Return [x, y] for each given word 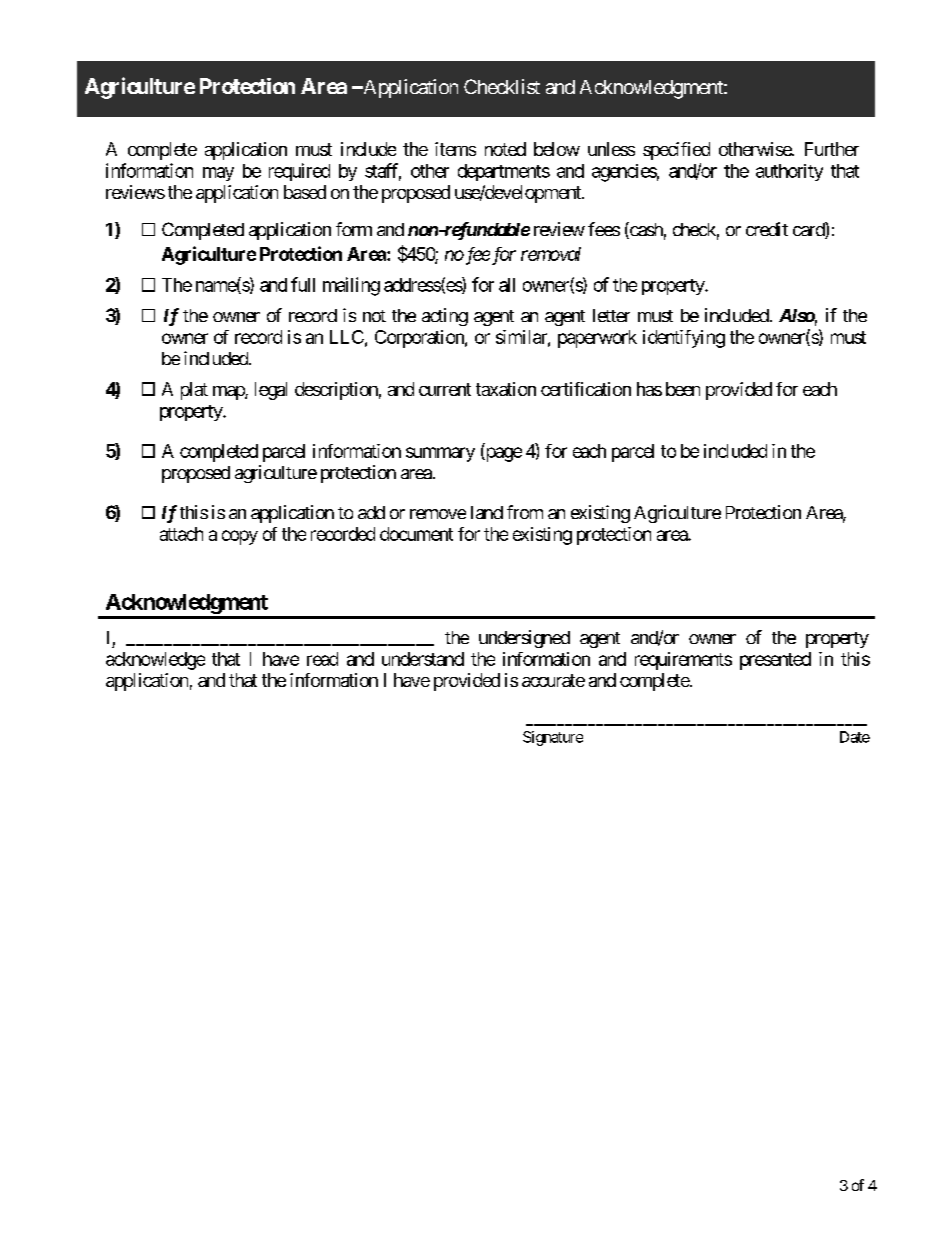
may [218, 174]
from [525, 512]
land [487, 512]
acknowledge [155, 661]
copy [240, 537]
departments [504, 172]
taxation [506, 389]
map [229, 393]
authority [789, 172]
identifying [684, 339]
